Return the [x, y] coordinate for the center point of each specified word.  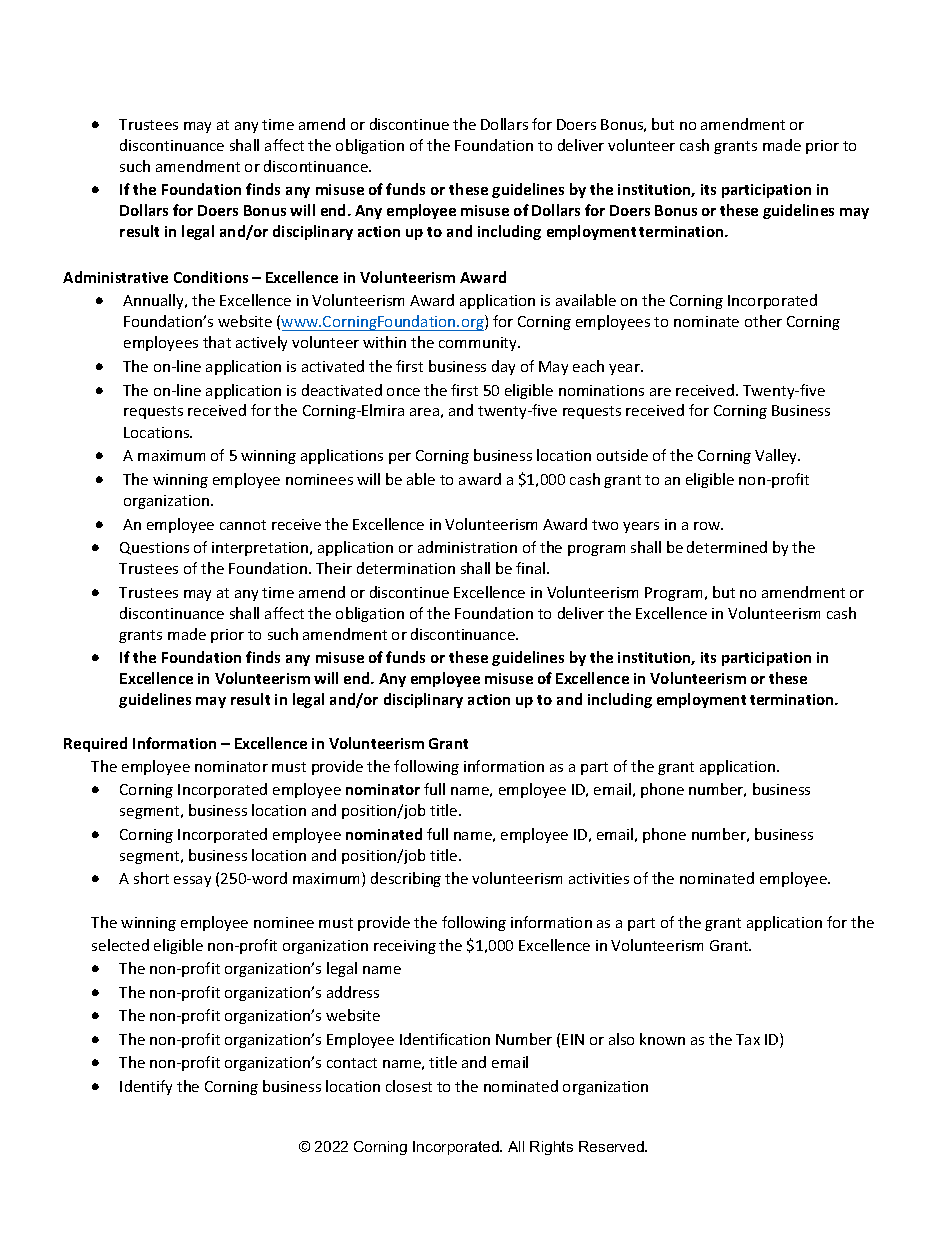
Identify [146, 1087]
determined [727, 547]
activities [599, 878]
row [708, 526]
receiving [405, 947]
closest [409, 1086]
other [763, 321]
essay [192, 881]
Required [95, 744]
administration [467, 547]
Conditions [211, 277]
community [479, 344]
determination [406, 568]
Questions [154, 548]
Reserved [612, 1146]
